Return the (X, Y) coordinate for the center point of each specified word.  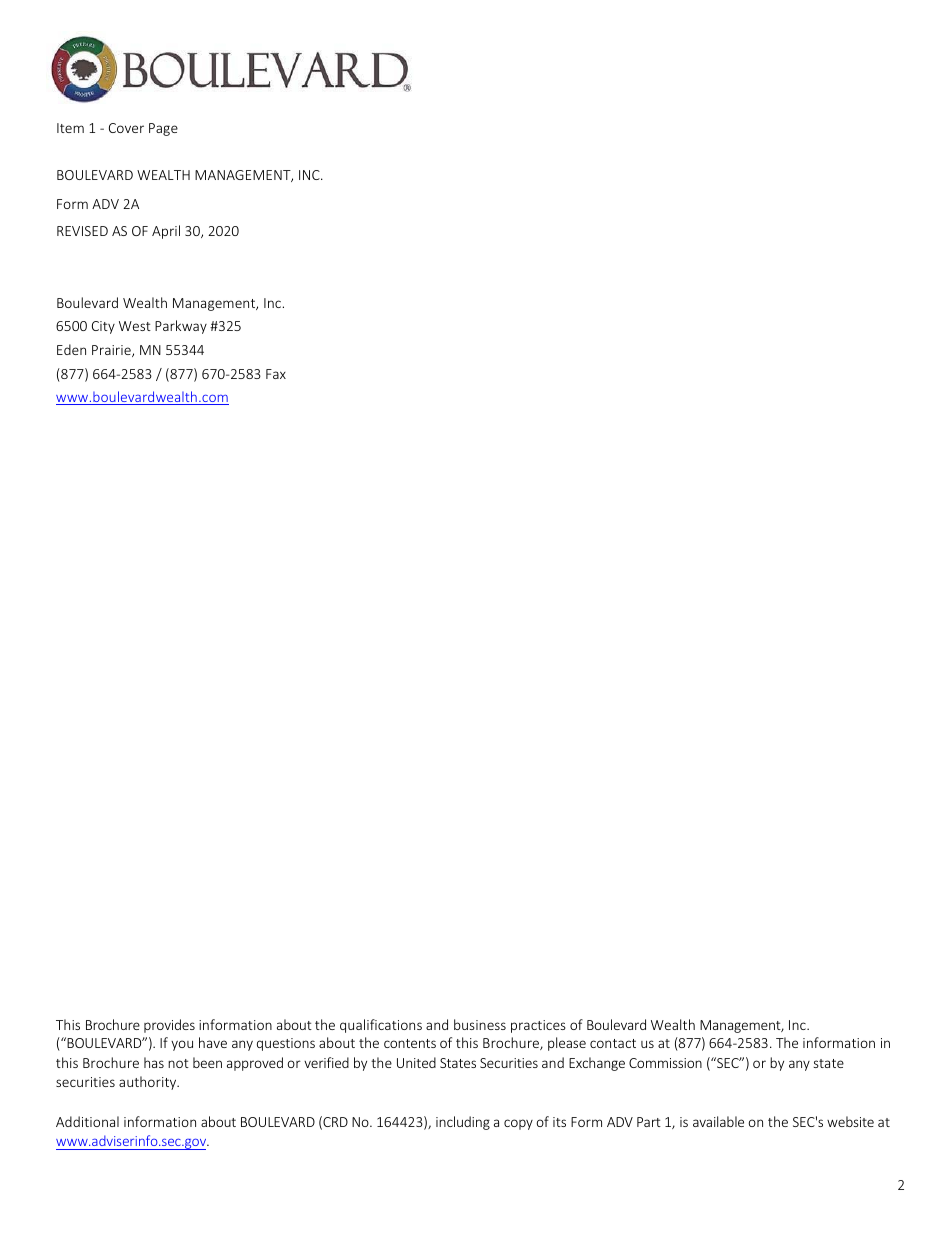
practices (538, 1026)
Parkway (181, 327)
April (166, 232)
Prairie (112, 351)
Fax (276, 374)
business (480, 1024)
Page (163, 129)
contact (613, 1043)
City (103, 327)
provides (169, 1026)
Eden (71, 349)
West (135, 326)
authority (149, 1083)
